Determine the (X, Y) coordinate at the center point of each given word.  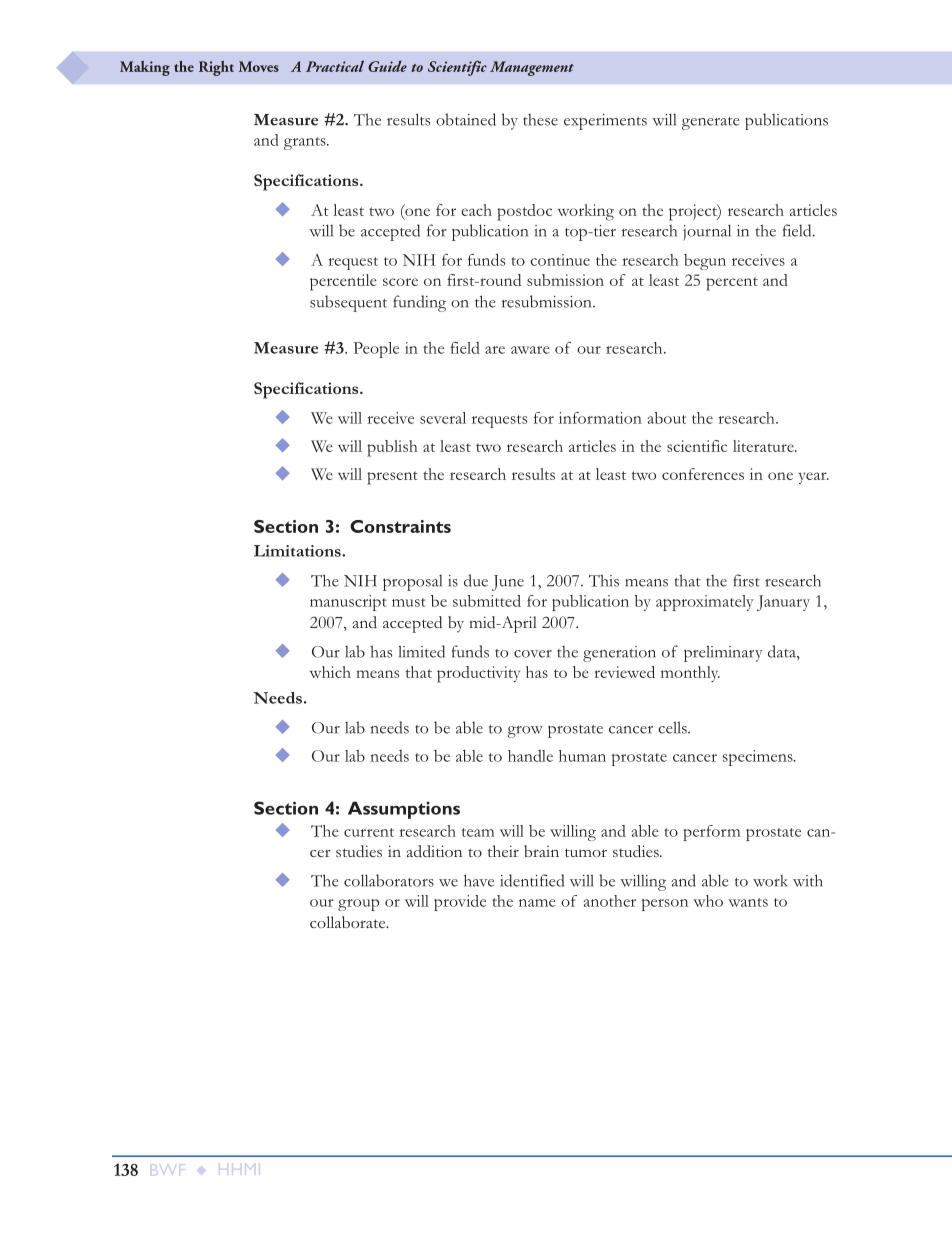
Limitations (298, 551)
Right (216, 68)
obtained (466, 119)
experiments (605, 122)
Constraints (400, 526)
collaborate (349, 922)
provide (460, 903)
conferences (703, 474)
